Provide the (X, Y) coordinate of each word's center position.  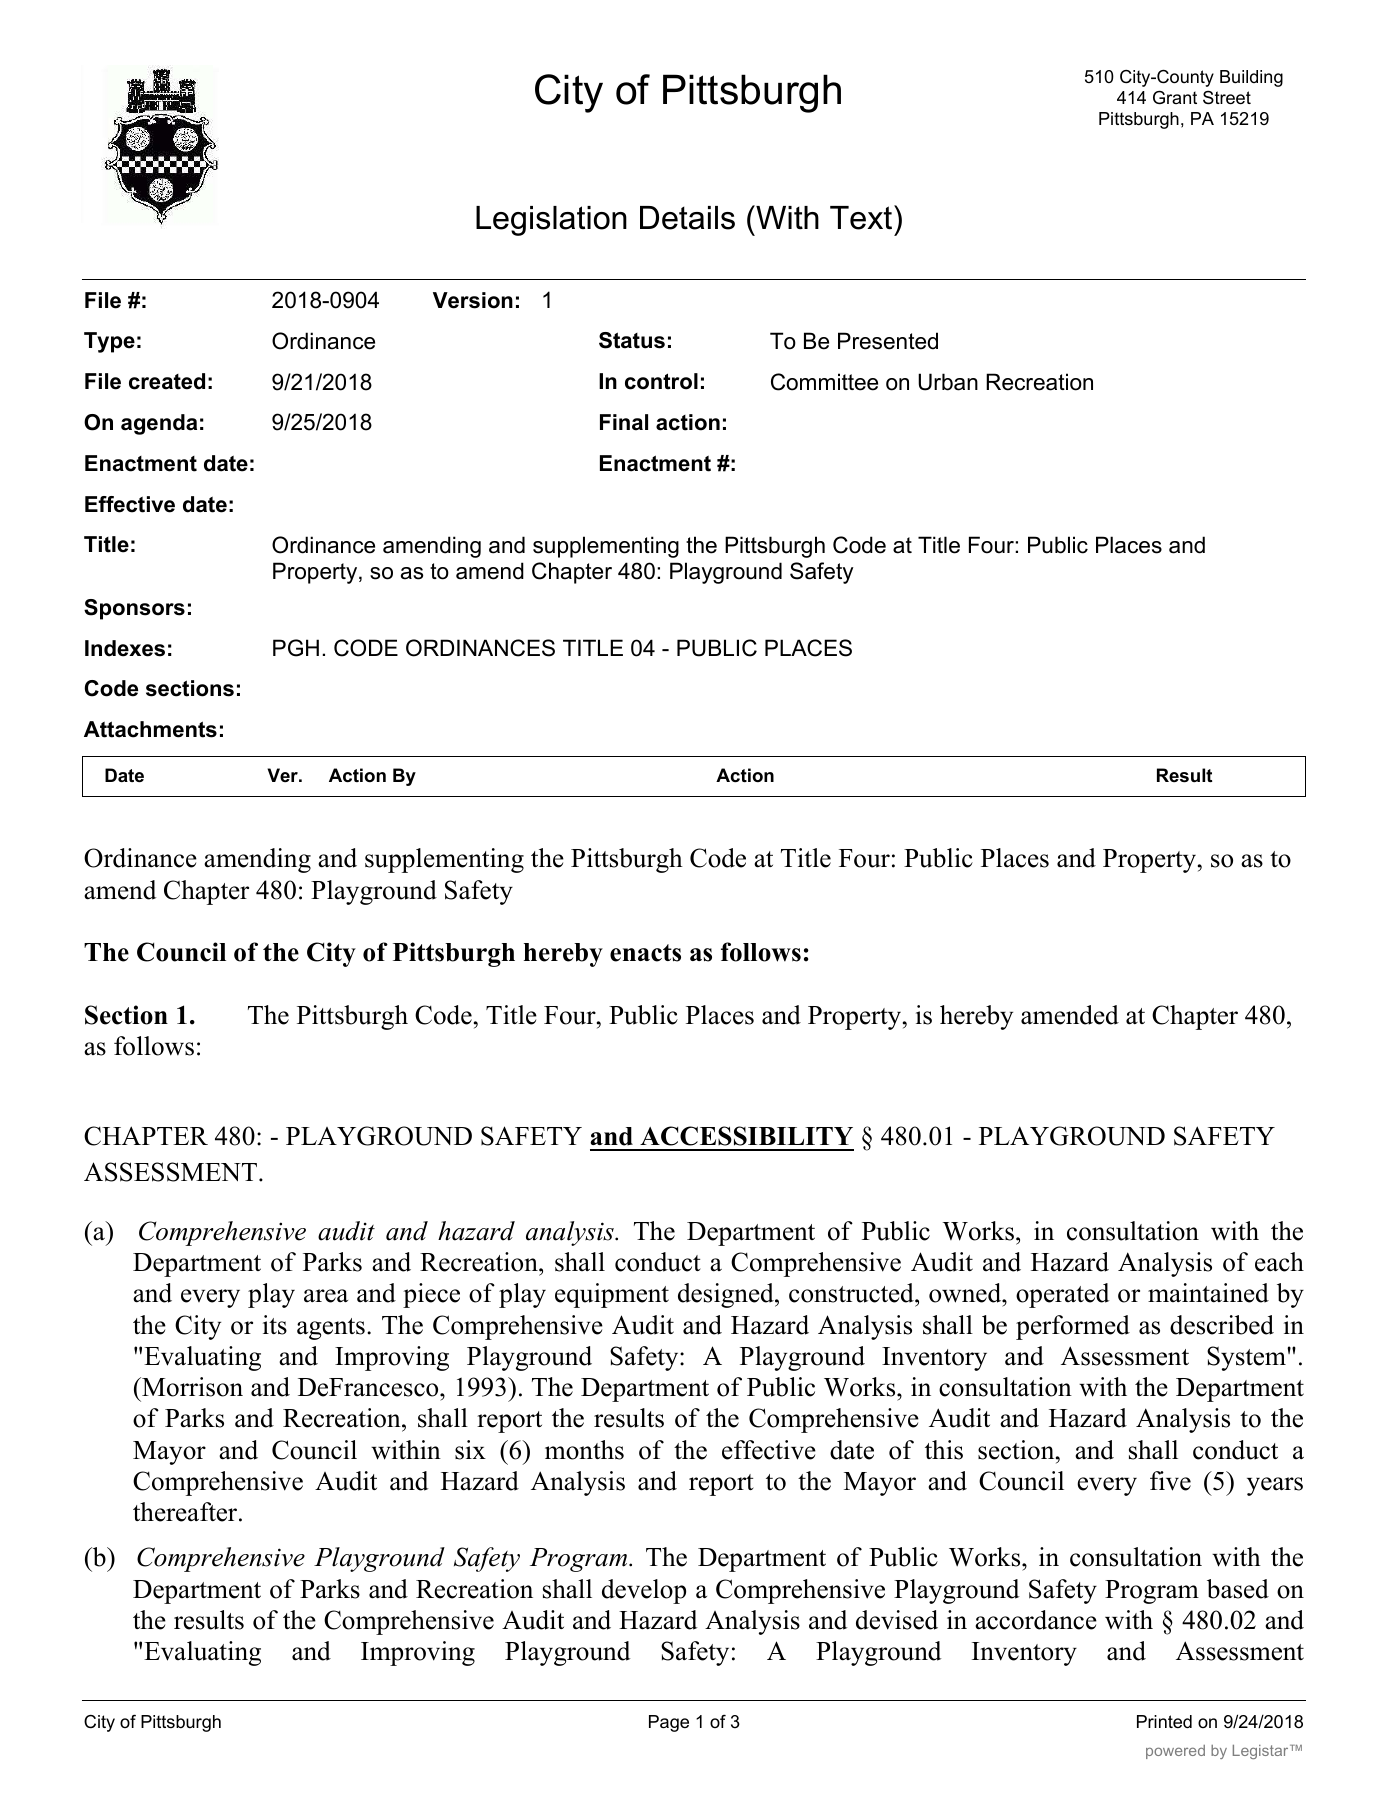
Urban (948, 382)
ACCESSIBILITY (746, 1136)
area (326, 1296)
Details (687, 218)
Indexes (125, 648)
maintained (1208, 1293)
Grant (1175, 97)
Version (473, 300)
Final (624, 422)
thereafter (186, 1512)
